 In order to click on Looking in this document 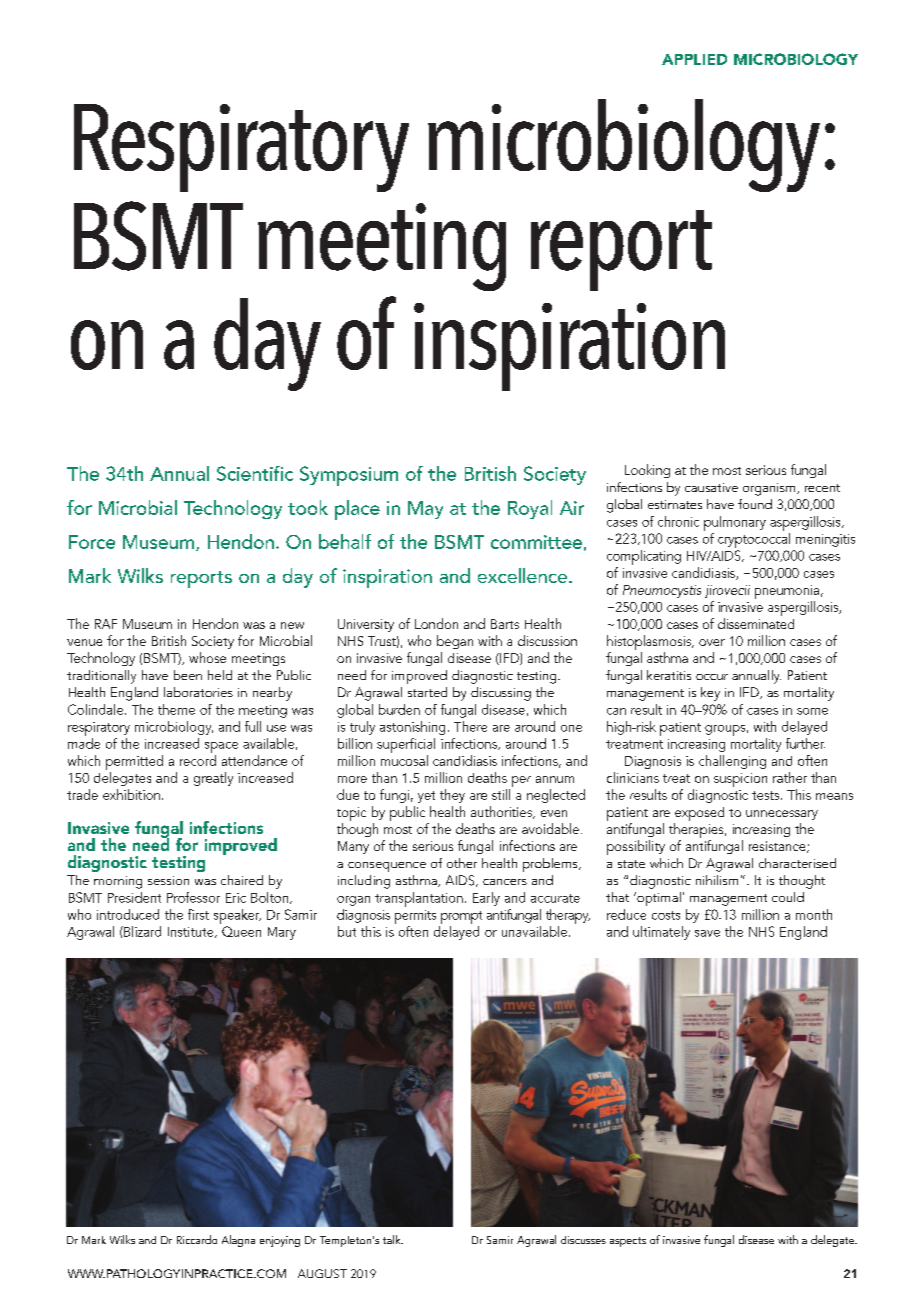, I will do `click(647, 471)`.
